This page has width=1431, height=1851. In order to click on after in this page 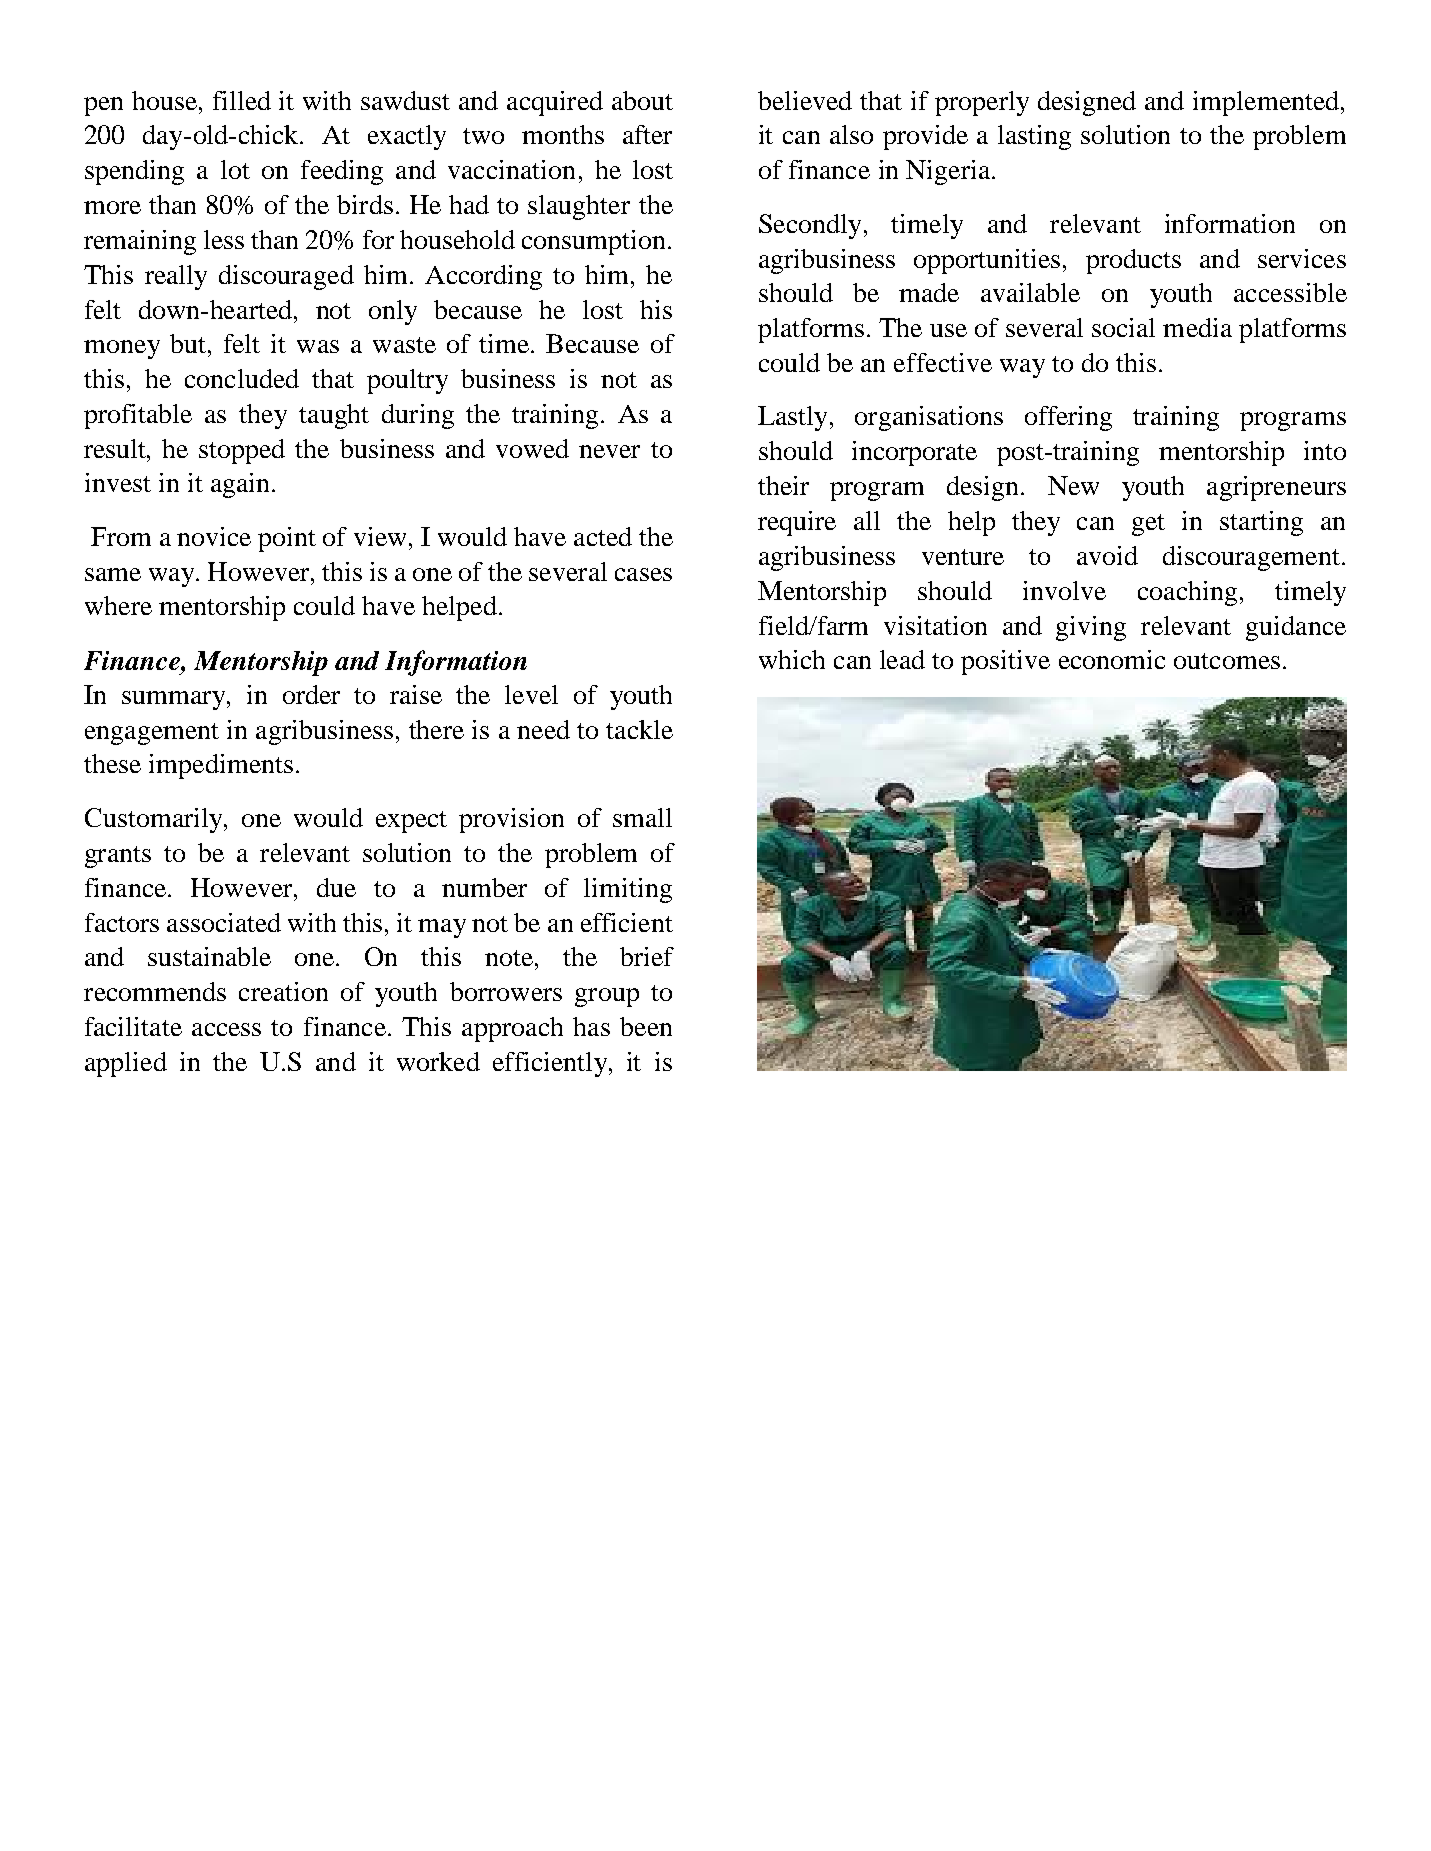, I will do `click(647, 134)`.
